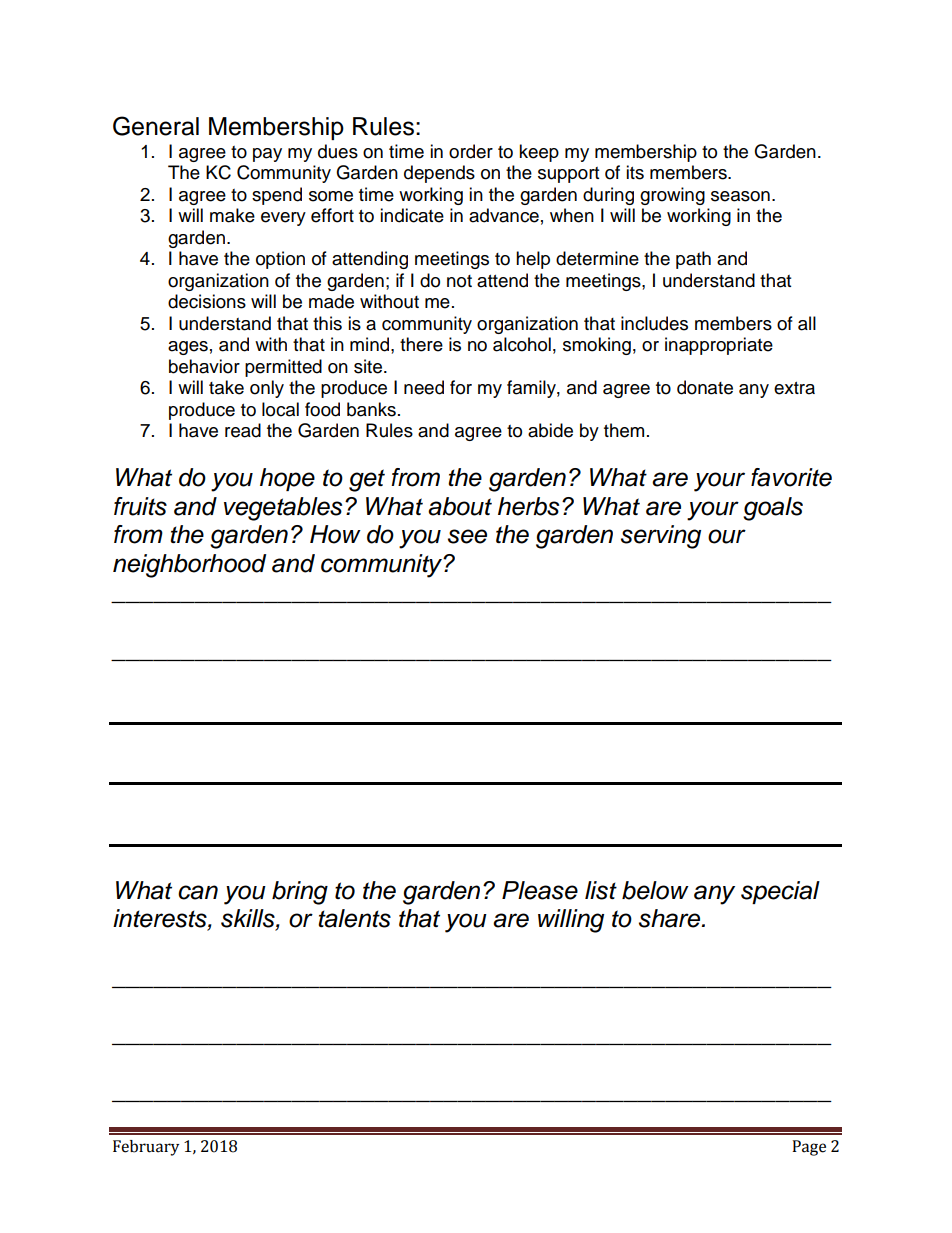  What do you see at coordinates (198, 892) in the image?
I see `can` at bounding box center [198, 892].
